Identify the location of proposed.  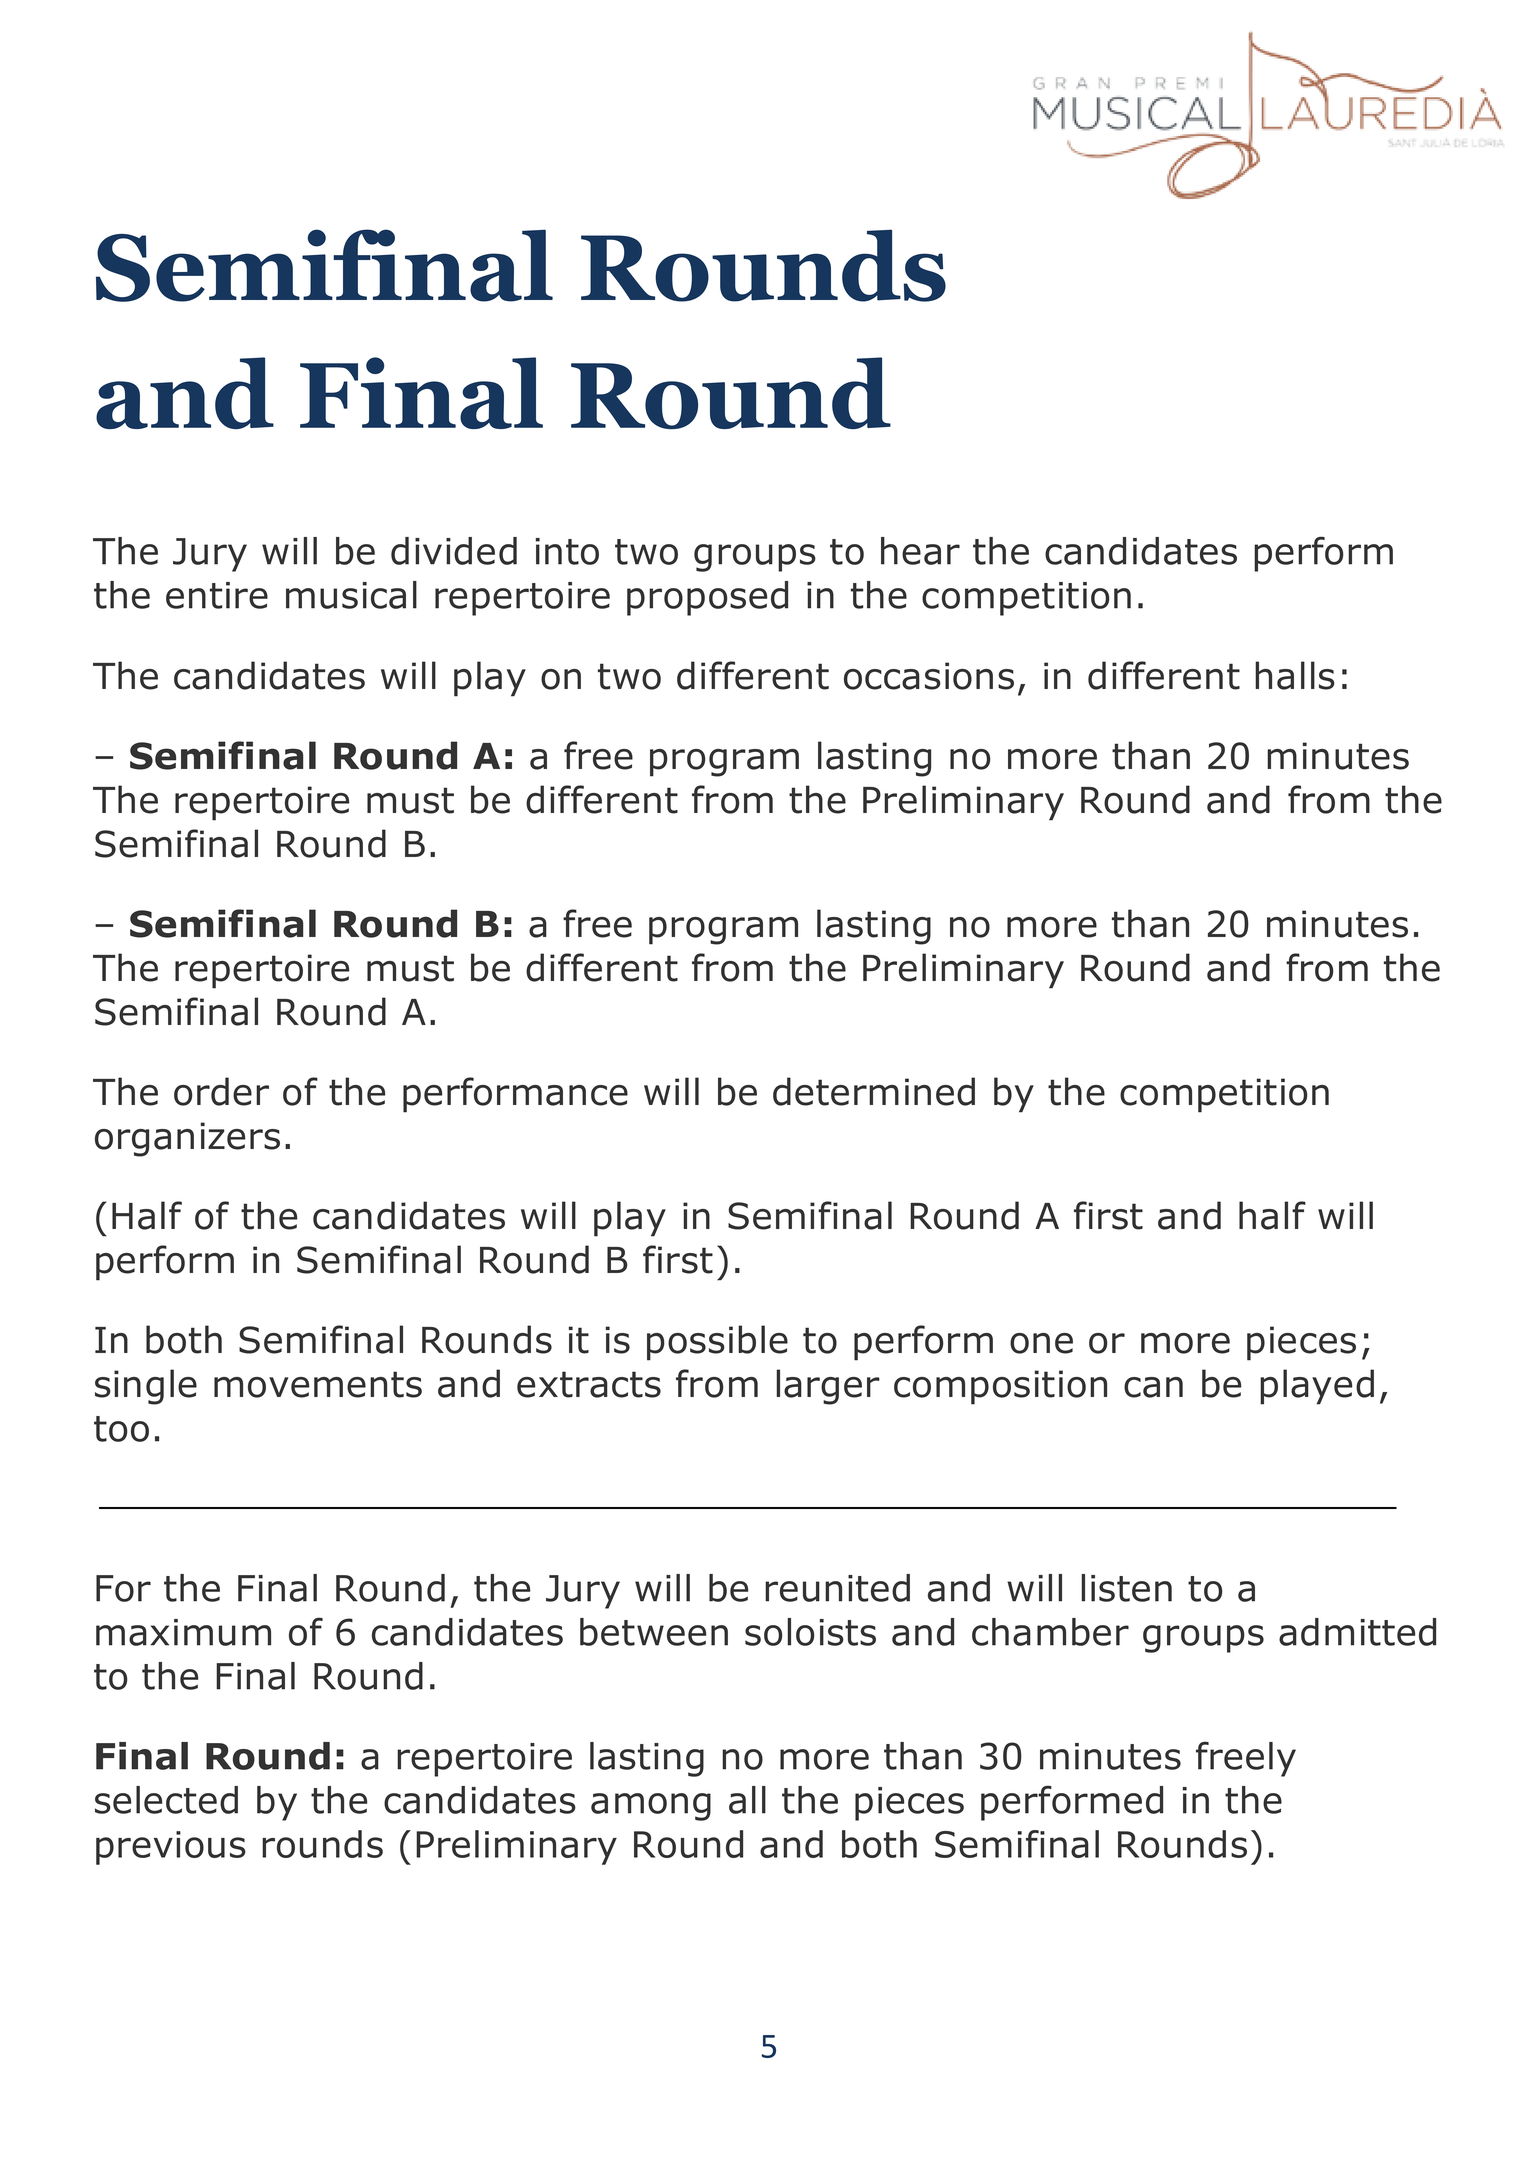
(707, 598).
